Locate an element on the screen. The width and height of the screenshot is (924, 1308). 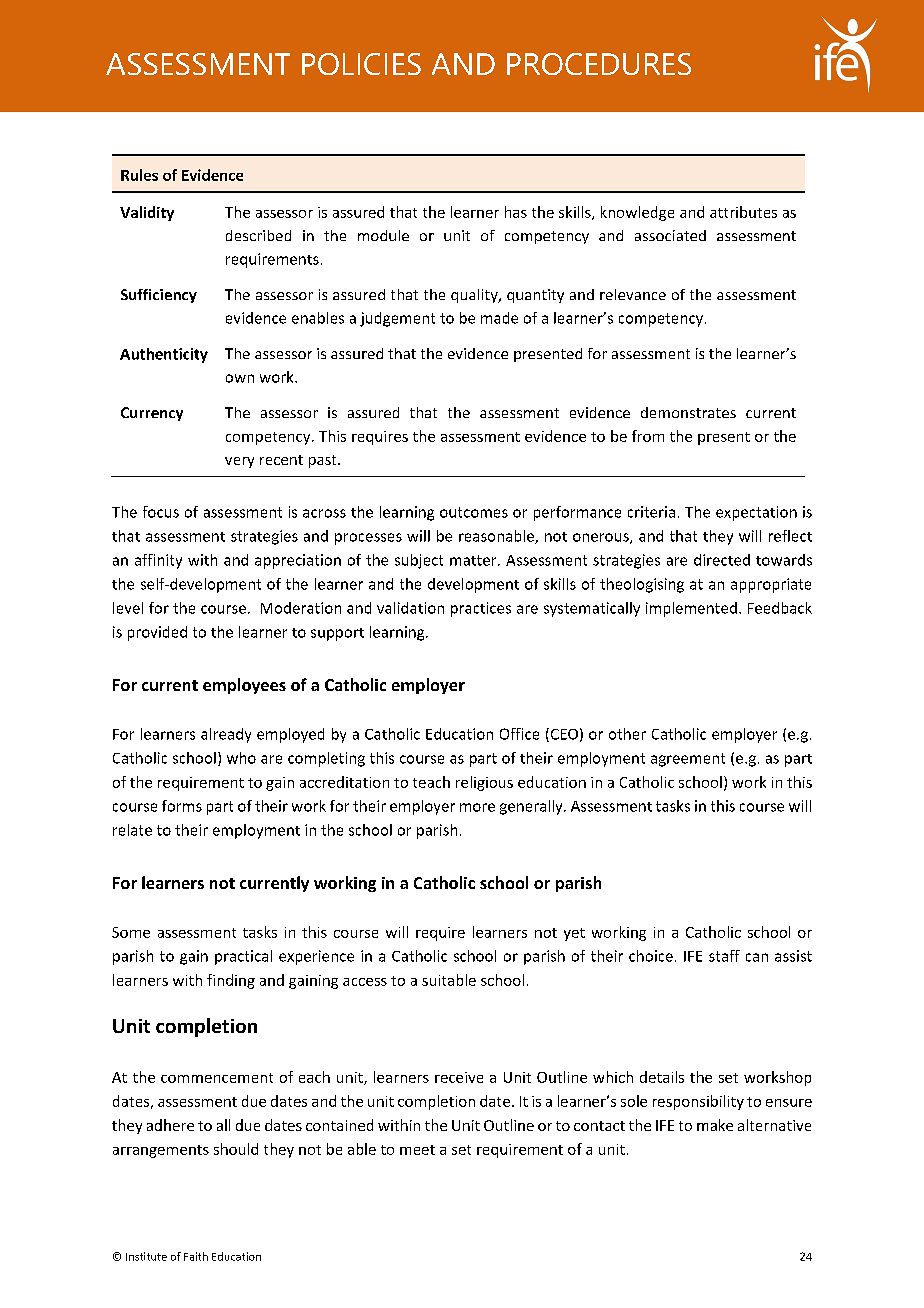
staff is located at coordinates (724, 956).
